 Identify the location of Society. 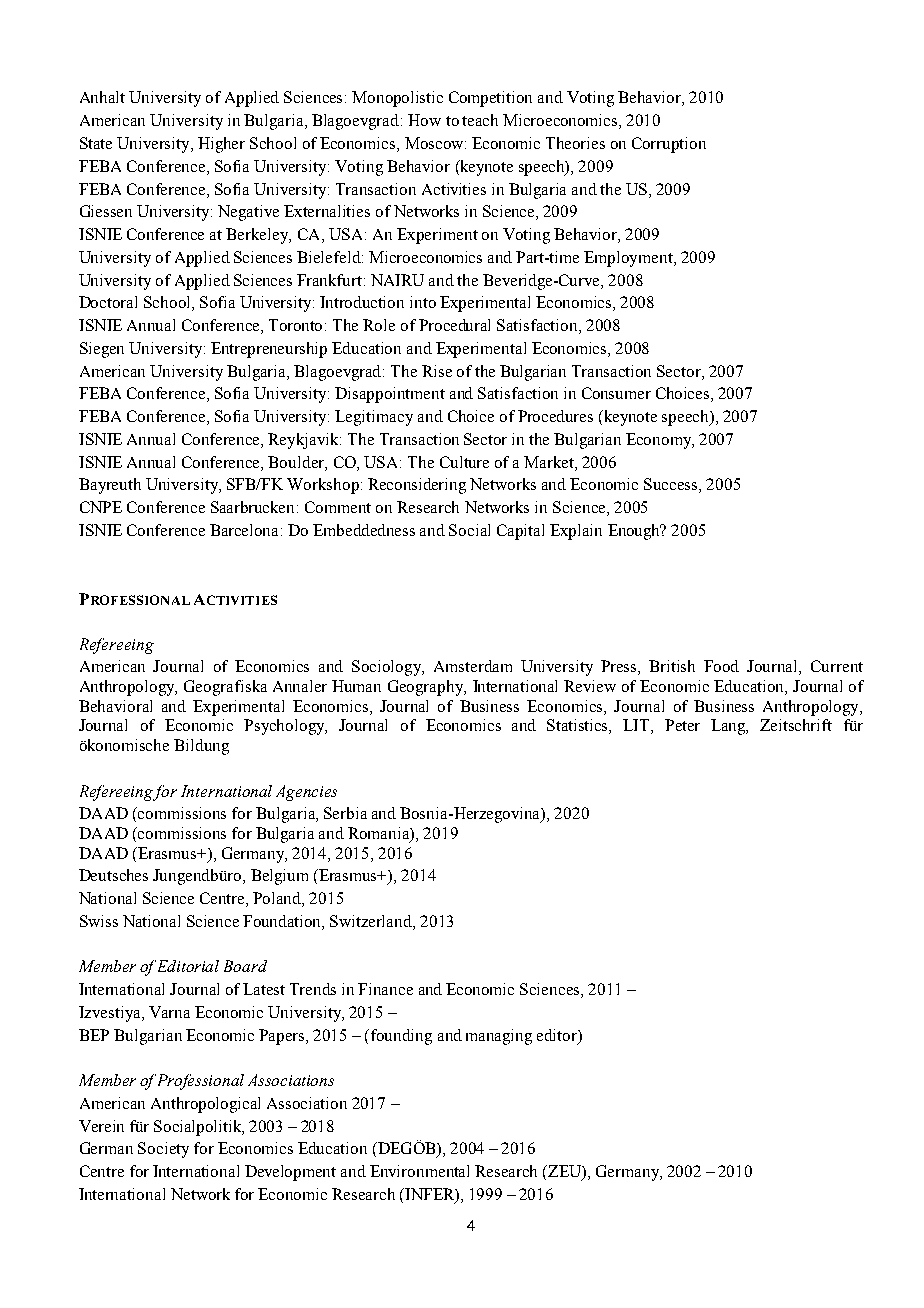
(163, 1150).
